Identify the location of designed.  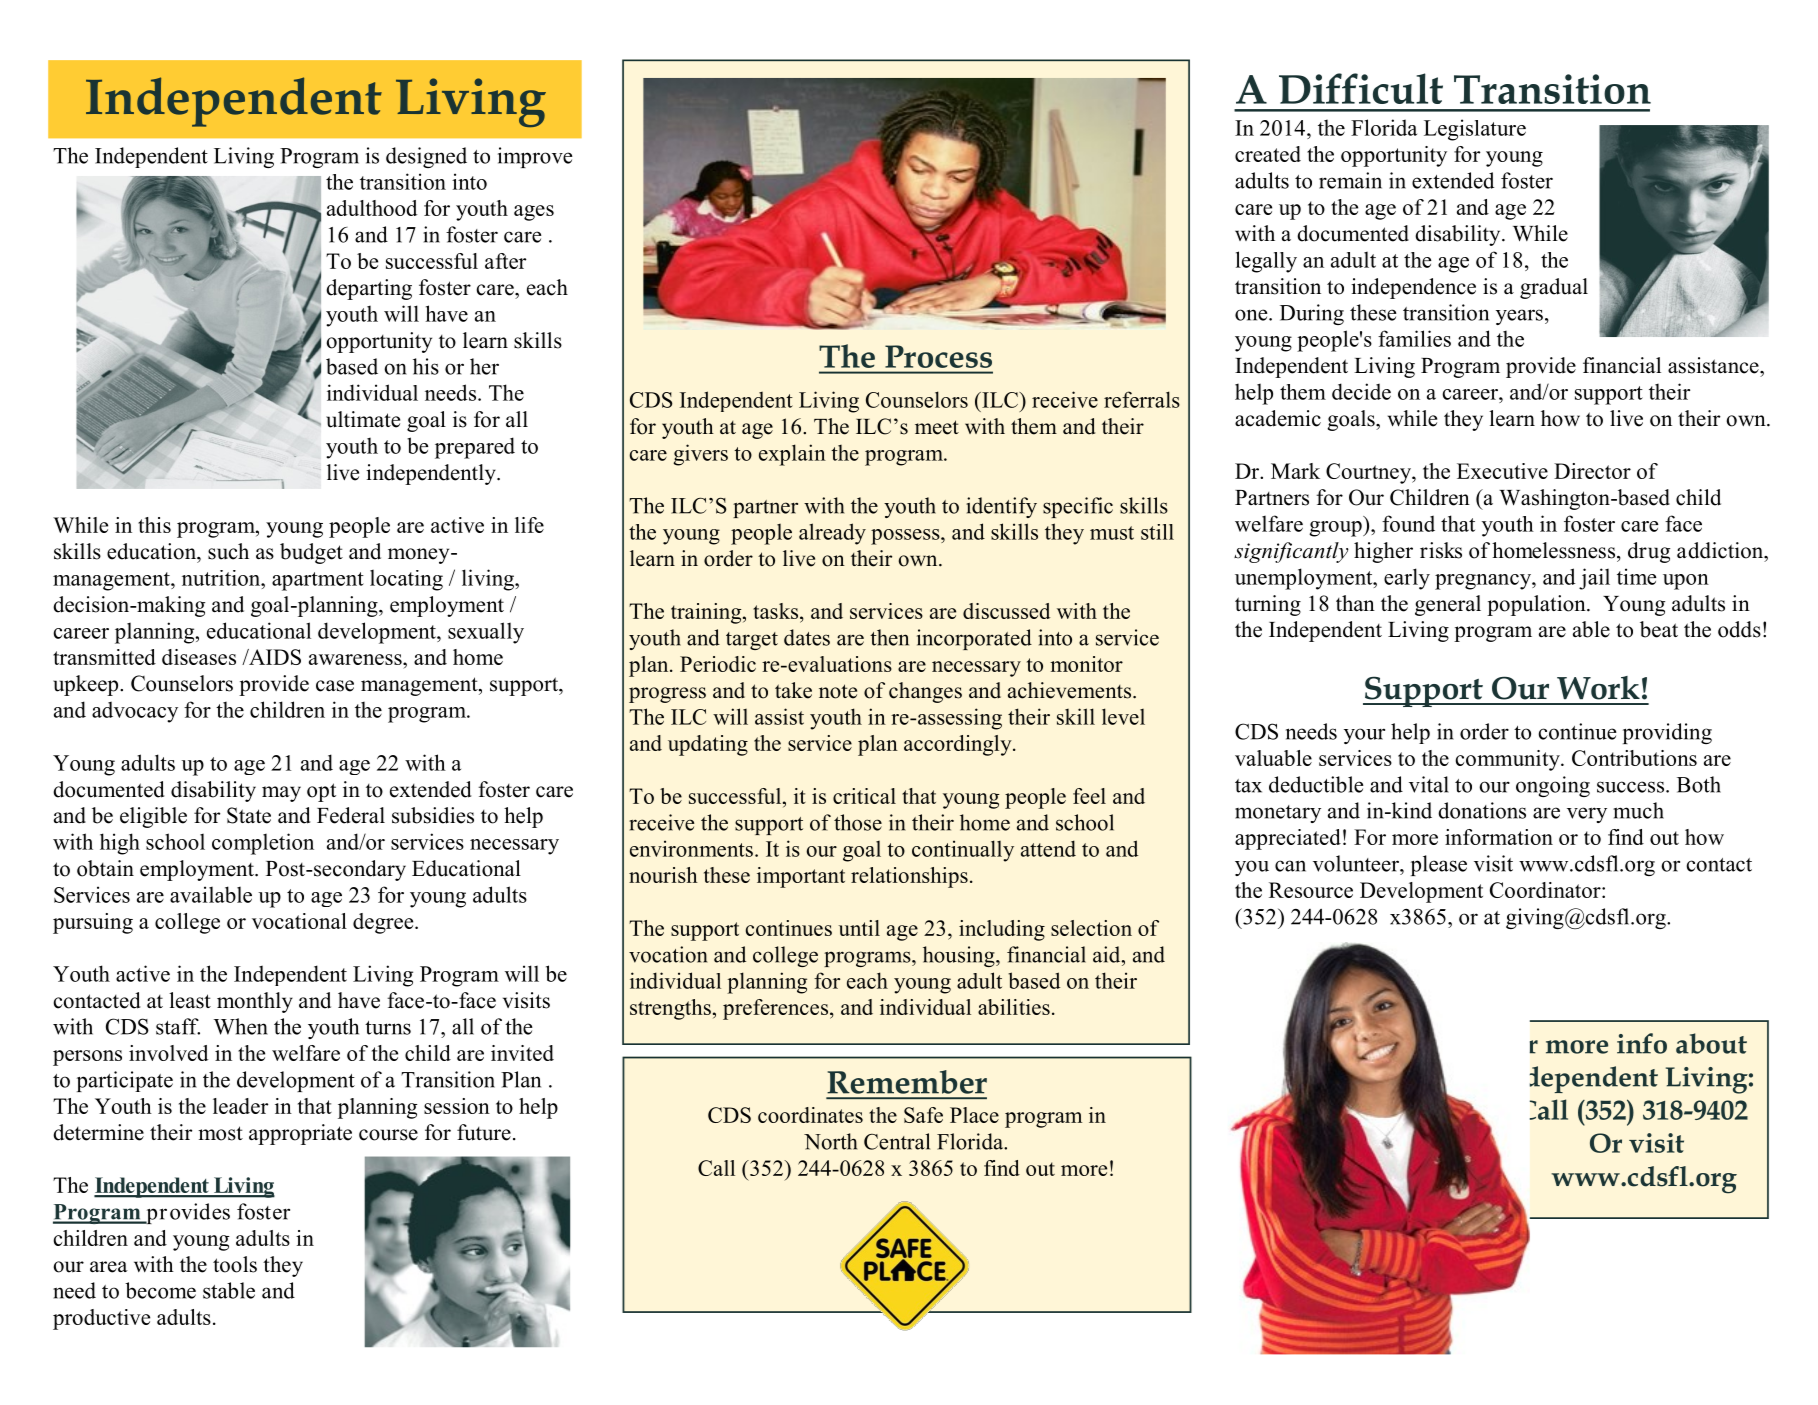
(426, 157).
